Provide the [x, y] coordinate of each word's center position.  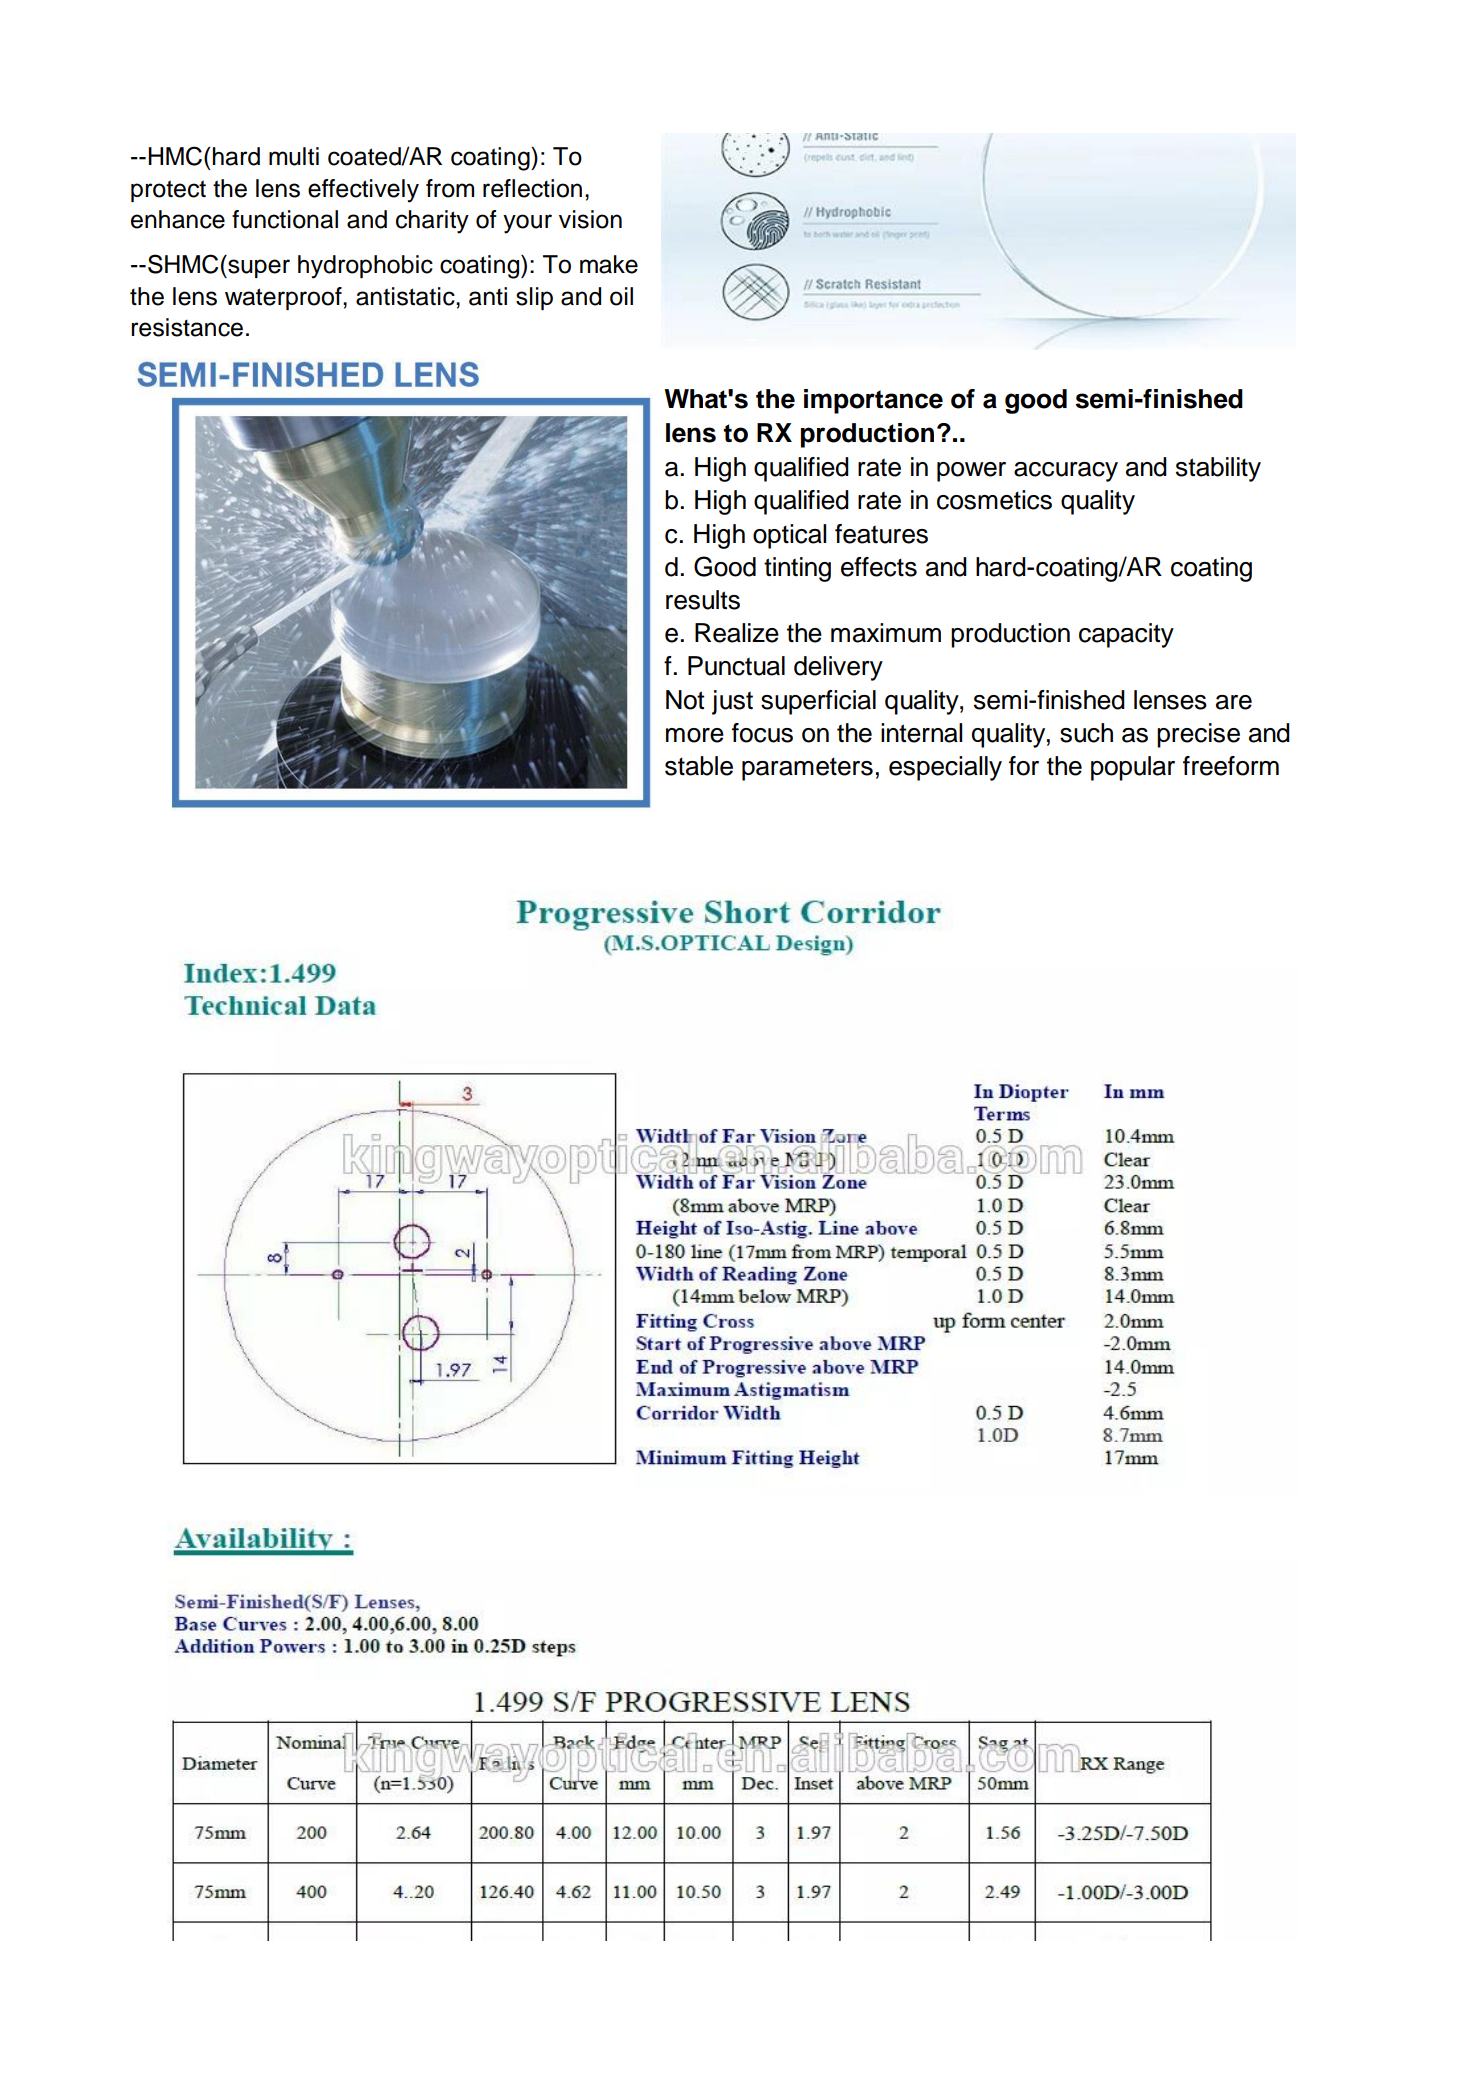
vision [590, 219]
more [695, 735]
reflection [532, 188]
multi [294, 156]
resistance [187, 327]
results [703, 600]
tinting [797, 569]
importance [873, 401]
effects [879, 567]
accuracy [1066, 472]
